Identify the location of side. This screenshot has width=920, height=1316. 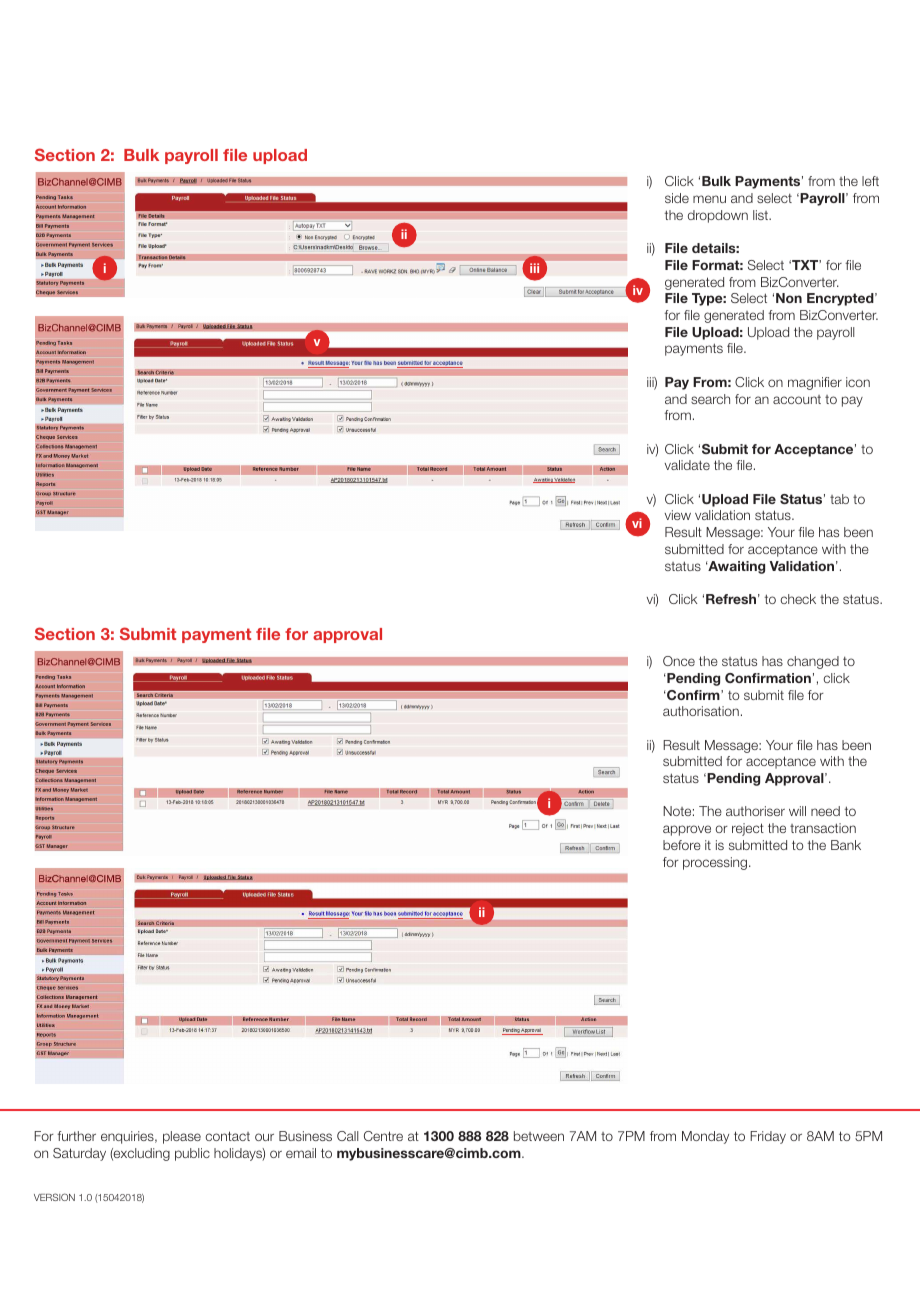
(677, 198).
